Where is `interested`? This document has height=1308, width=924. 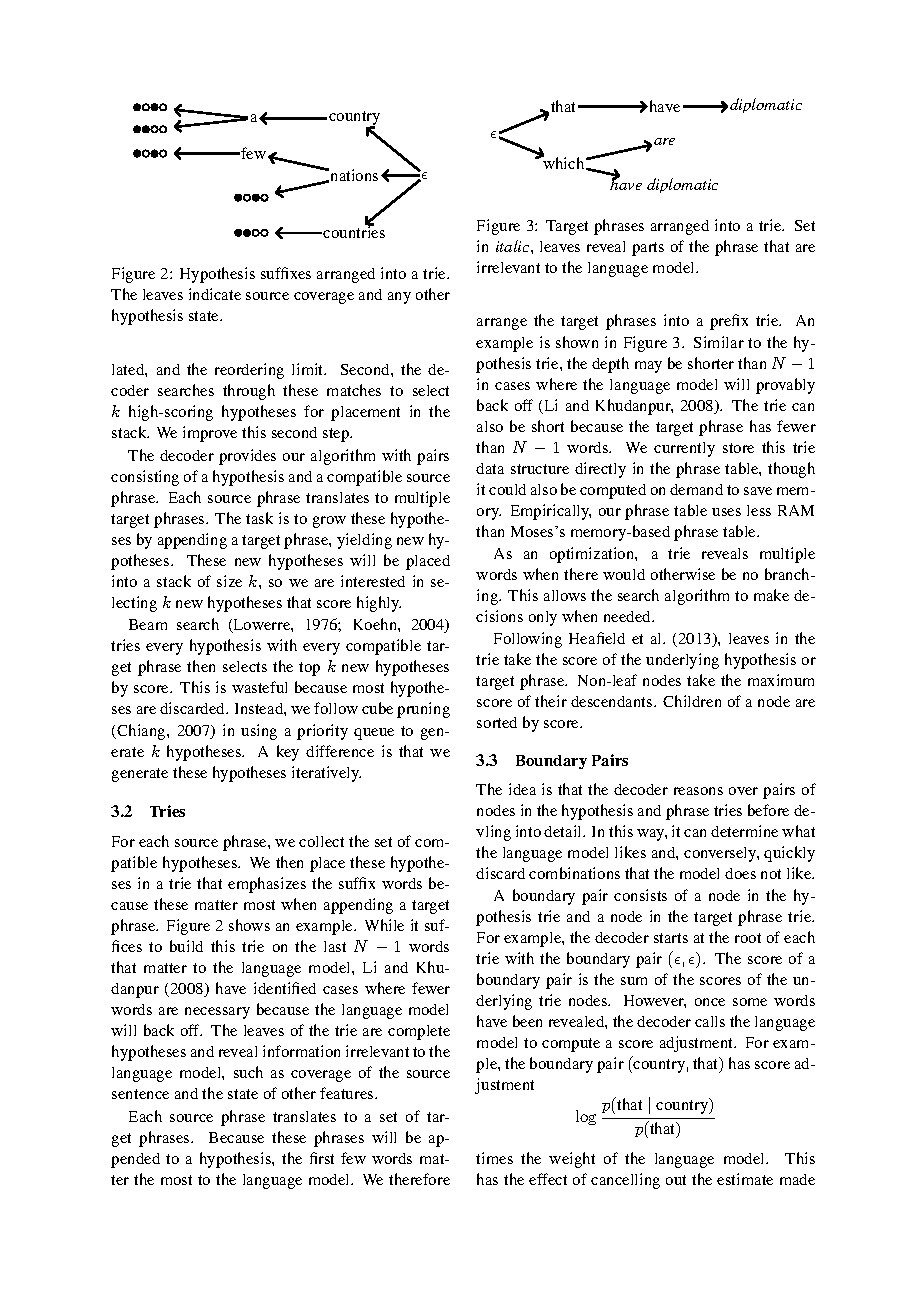
interested is located at coordinates (373, 581).
